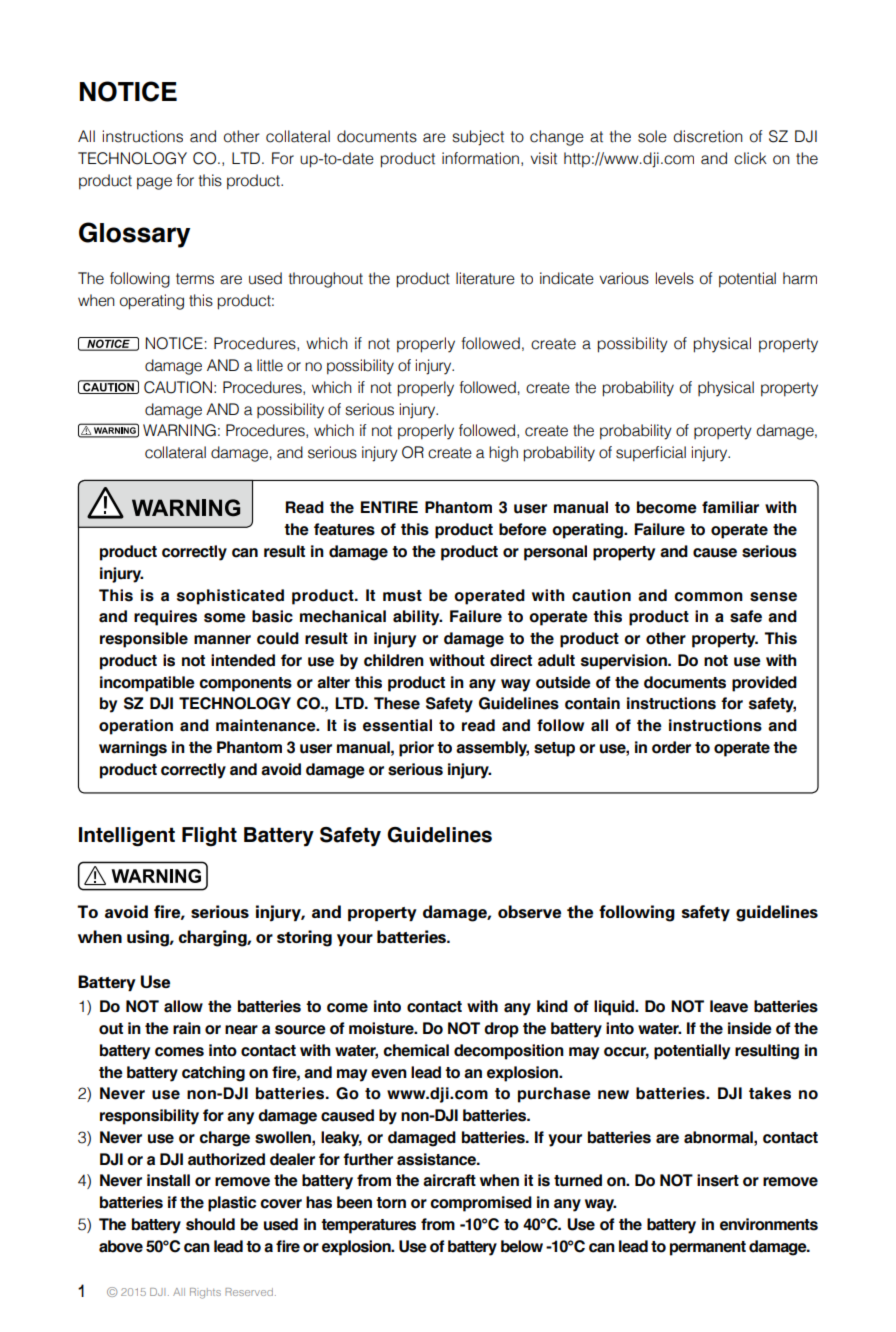  Describe the element at coordinates (729, 1006) in the image. I see `leave` at that location.
